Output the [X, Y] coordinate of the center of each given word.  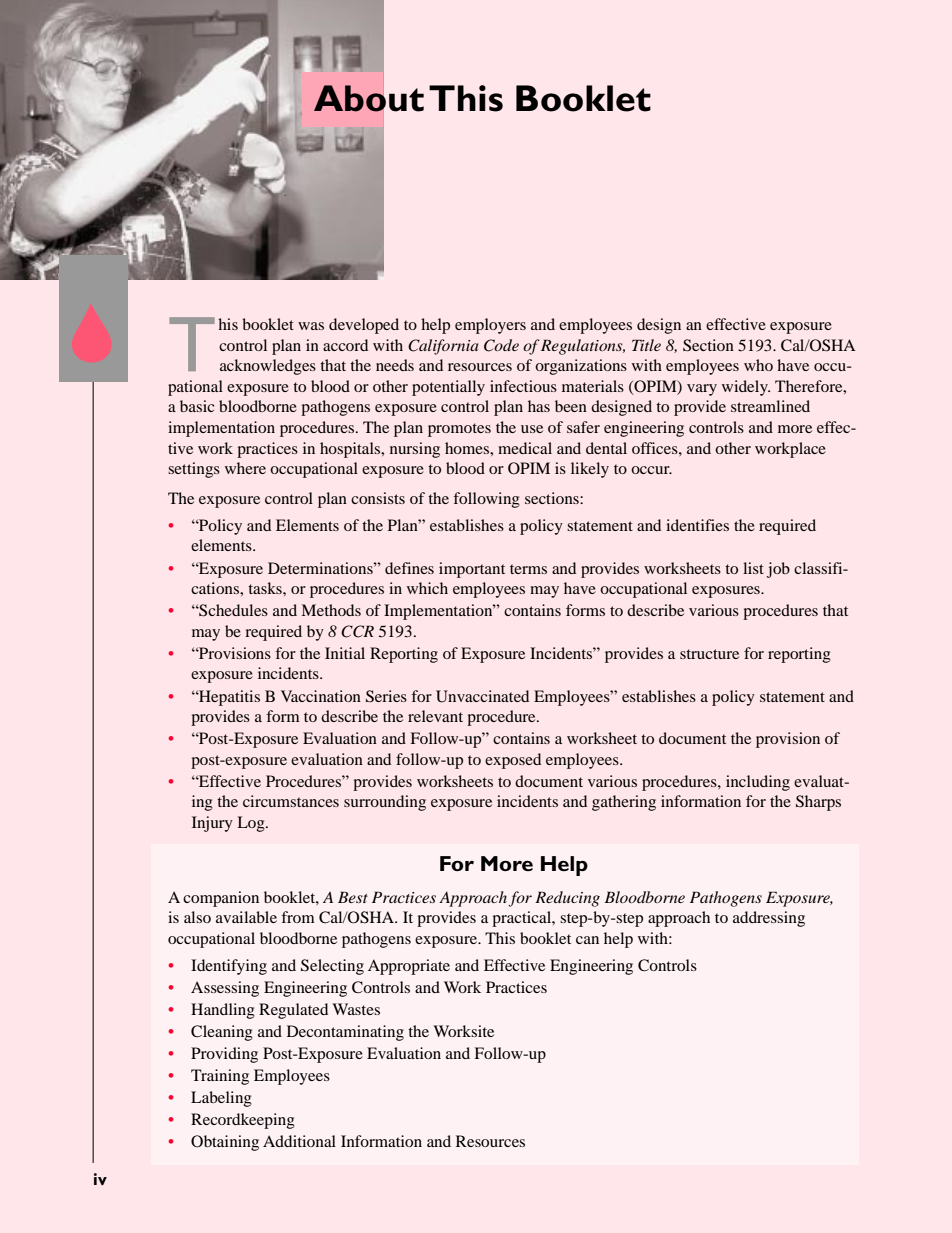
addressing [769, 919]
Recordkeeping [243, 1121]
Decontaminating [345, 1033]
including [758, 783]
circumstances [291, 801]
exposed [513, 761]
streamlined [770, 406]
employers [490, 326]
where [245, 468]
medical [525, 448]
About [369, 98]
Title [646, 345]
